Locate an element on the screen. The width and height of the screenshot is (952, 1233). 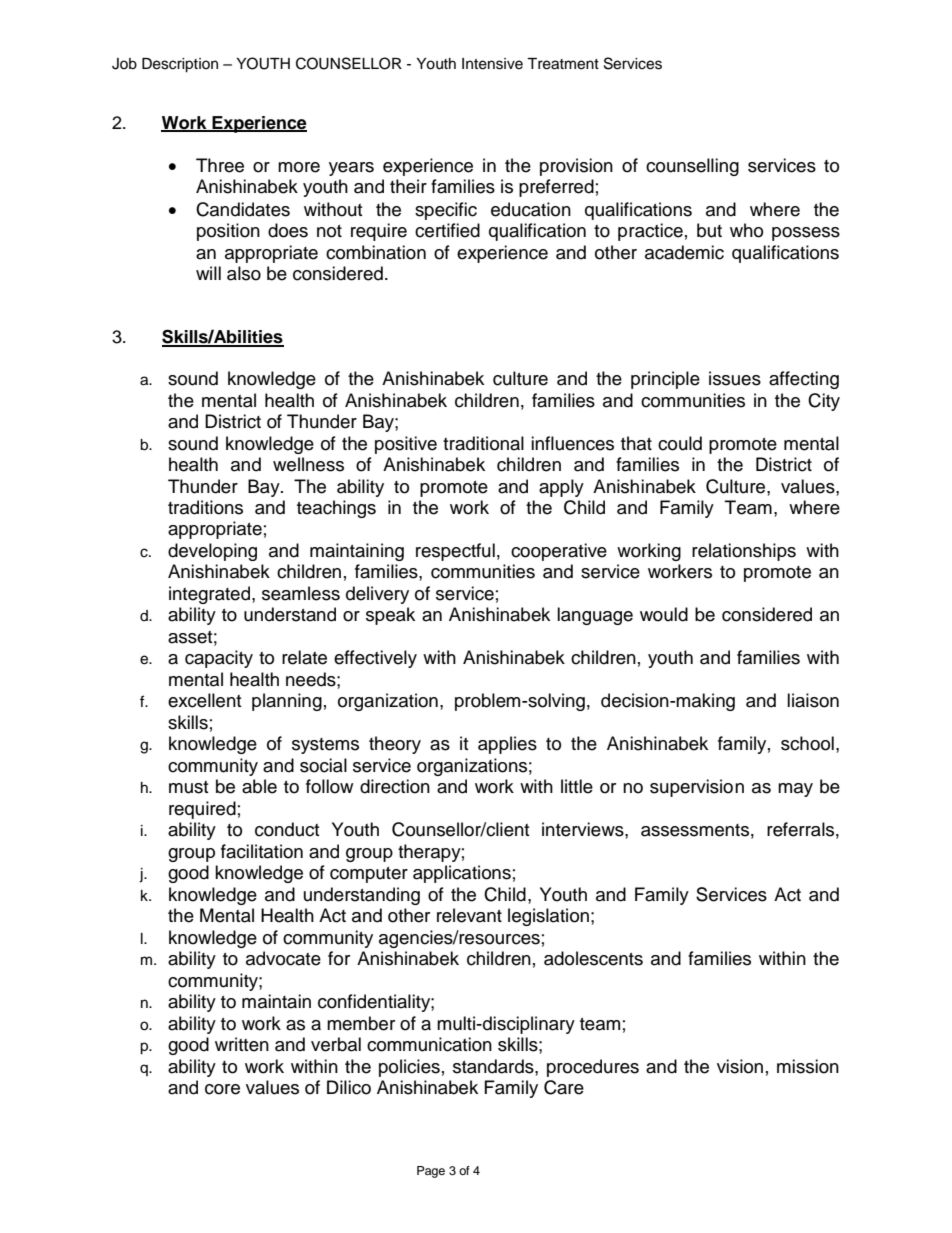
Intensive is located at coordinates (492, 64).
